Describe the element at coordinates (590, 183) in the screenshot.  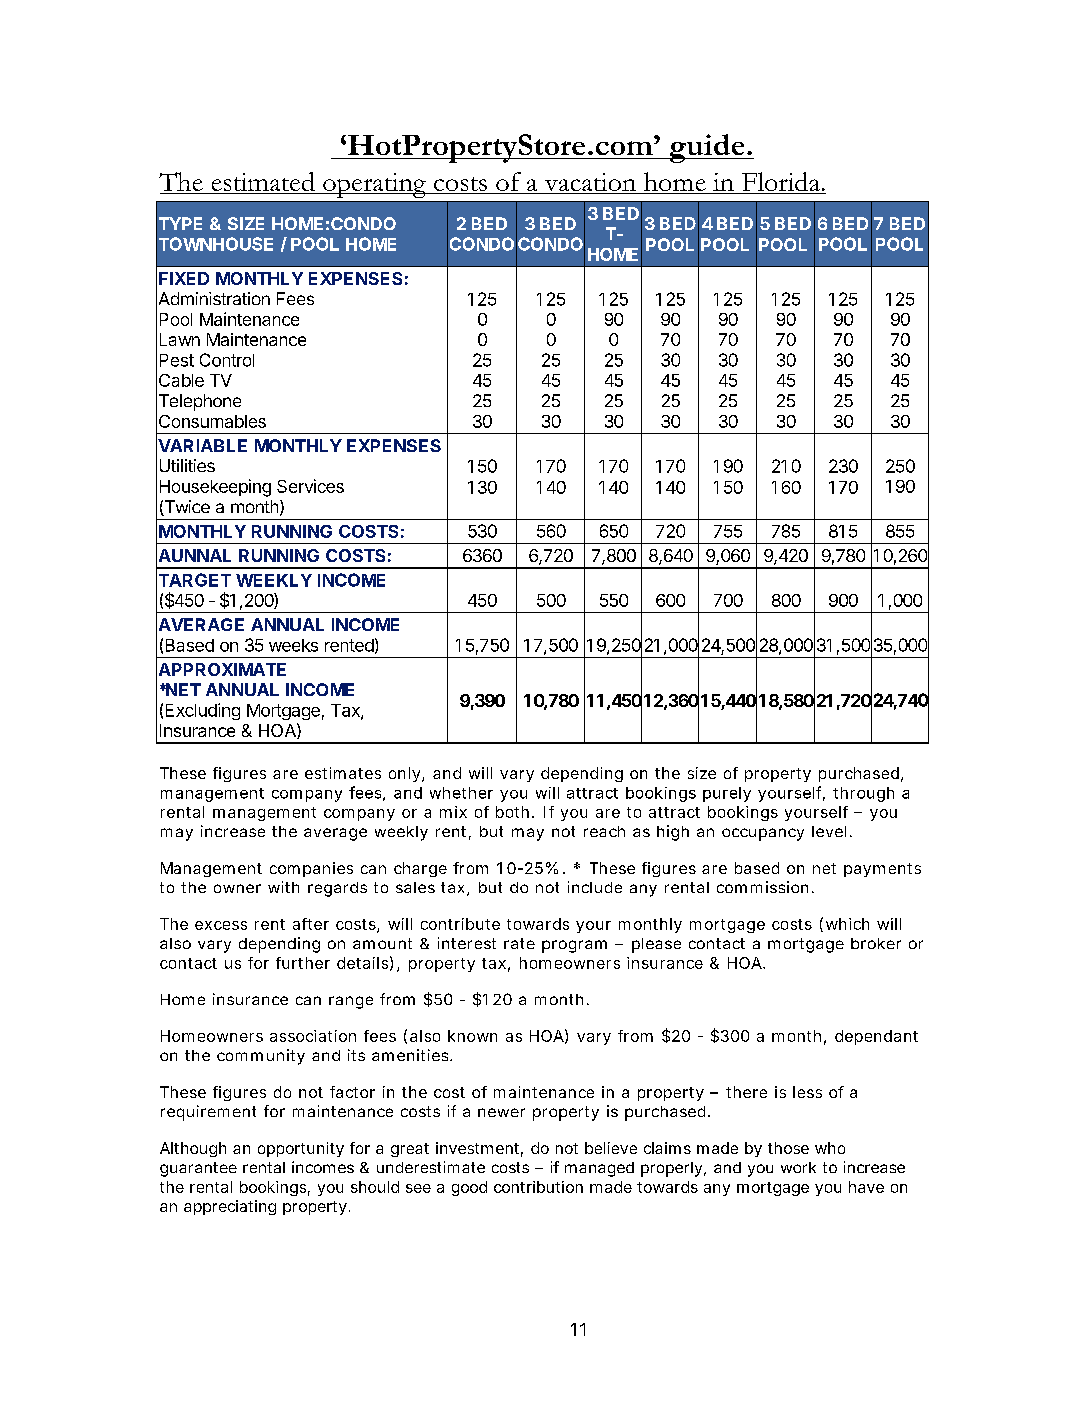
I see `vacation` at that location.
